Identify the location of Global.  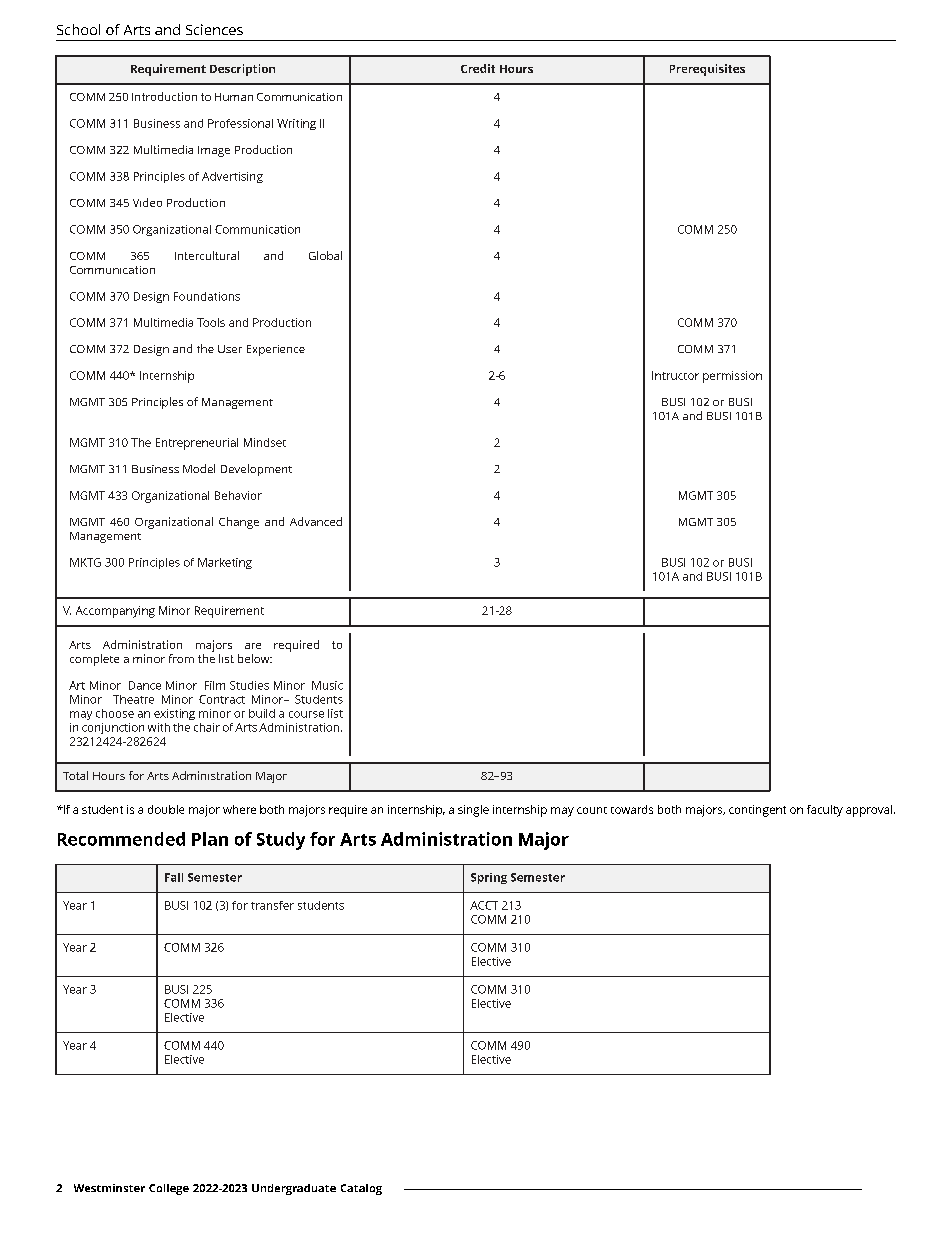
(325, 255).
